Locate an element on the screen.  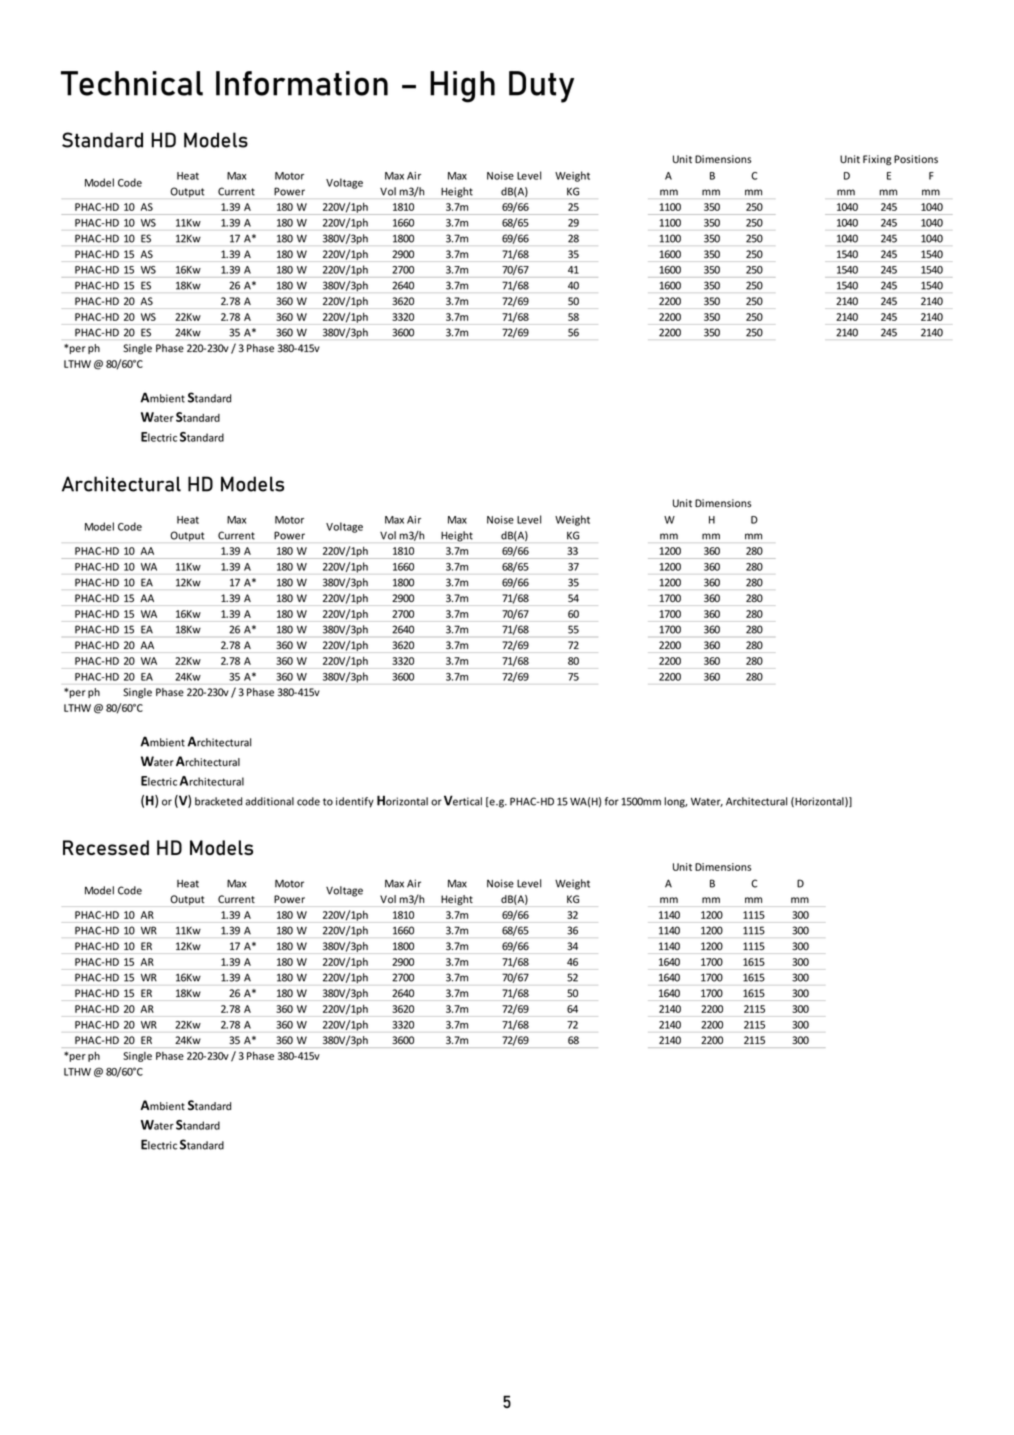
bracketed is located at coordinates (218, 801).
